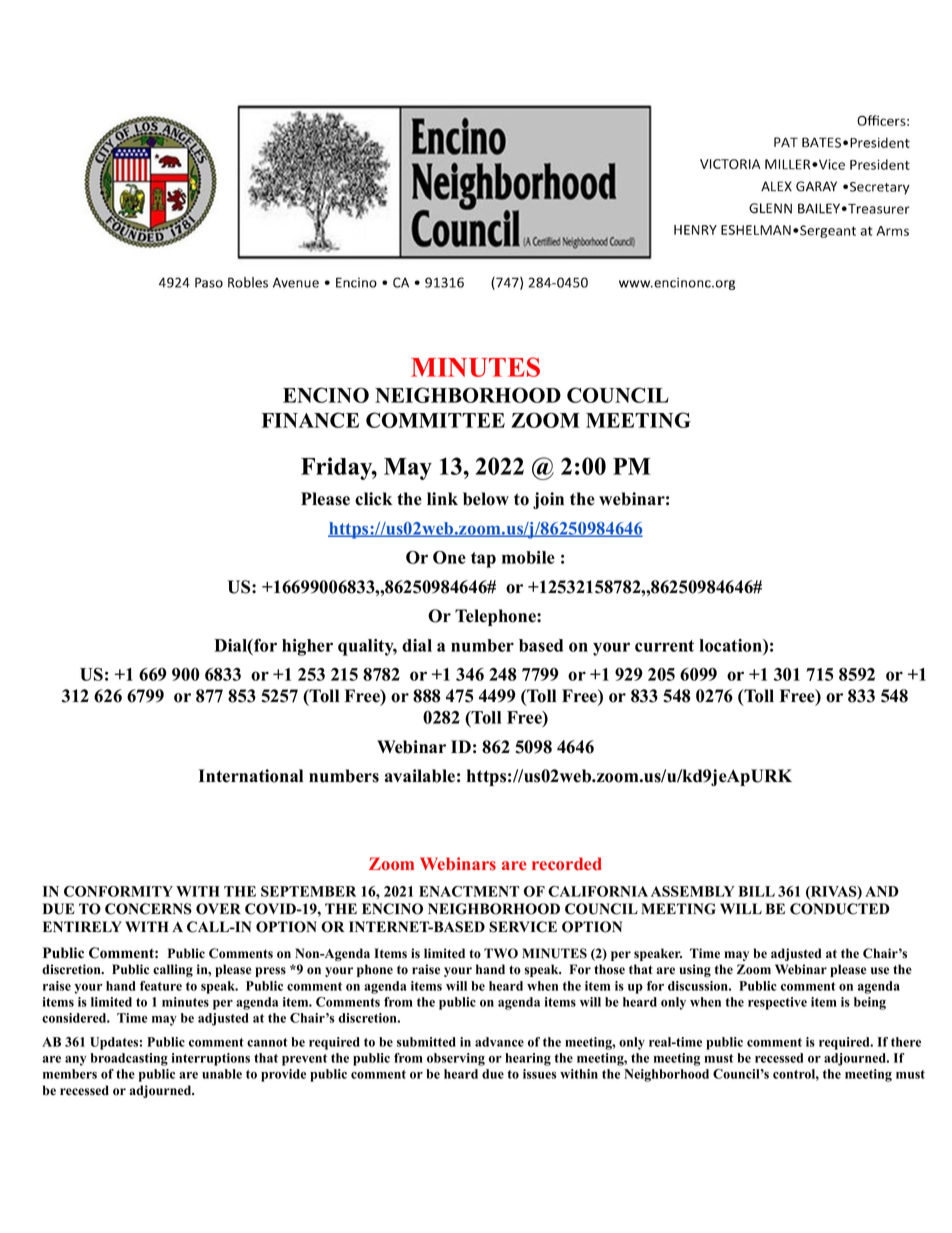 This screenshot has height=1233, width=952. Describe the element at coordinates (420, 776) in the screenshot. I see `available` at that location.
